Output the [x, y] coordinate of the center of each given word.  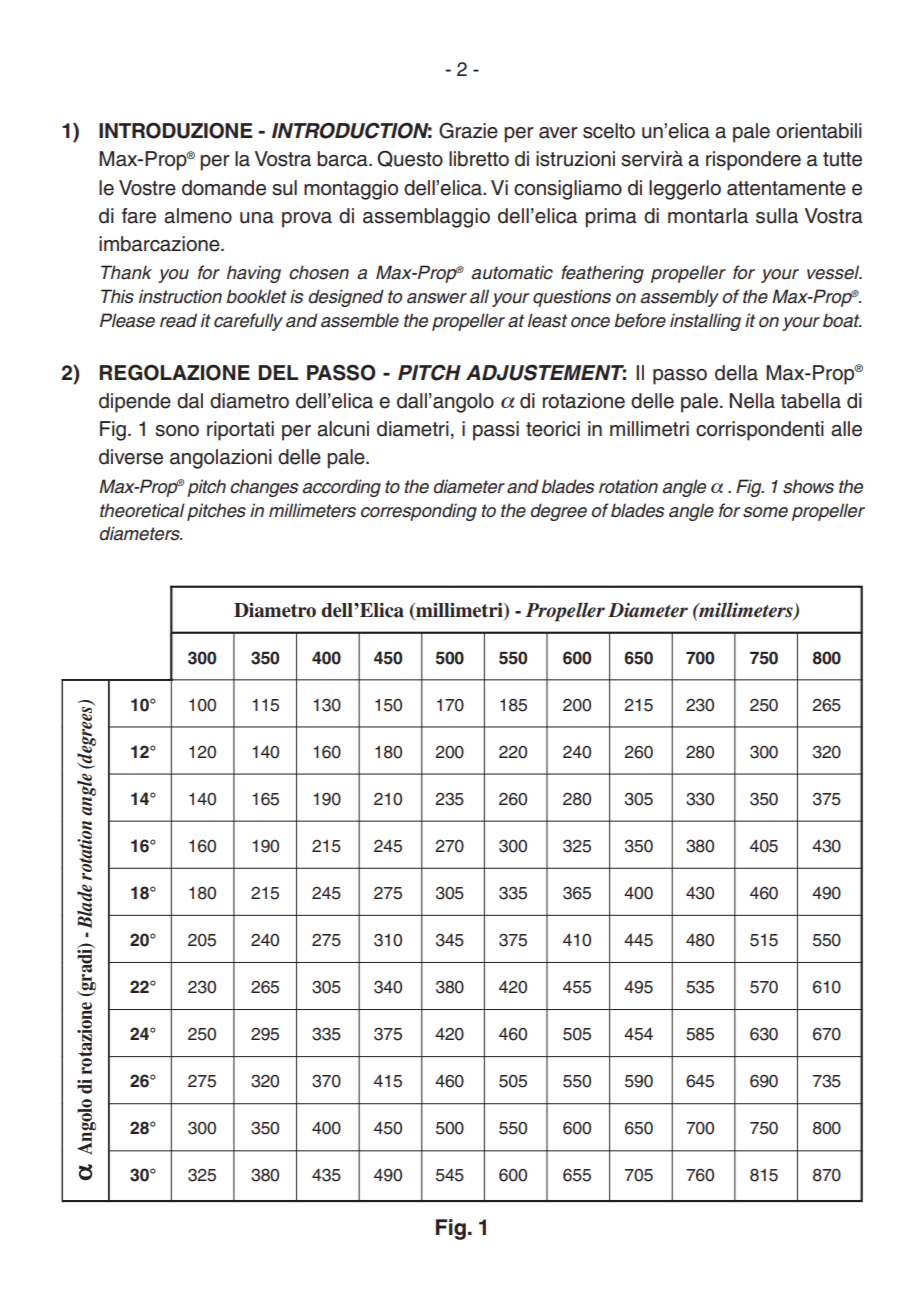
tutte [842, 159]
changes [264, 488]
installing [705, 322]
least [547, 320]
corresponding [419, 512]
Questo [410, 158]
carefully [248, 322]
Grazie [468, 130]
